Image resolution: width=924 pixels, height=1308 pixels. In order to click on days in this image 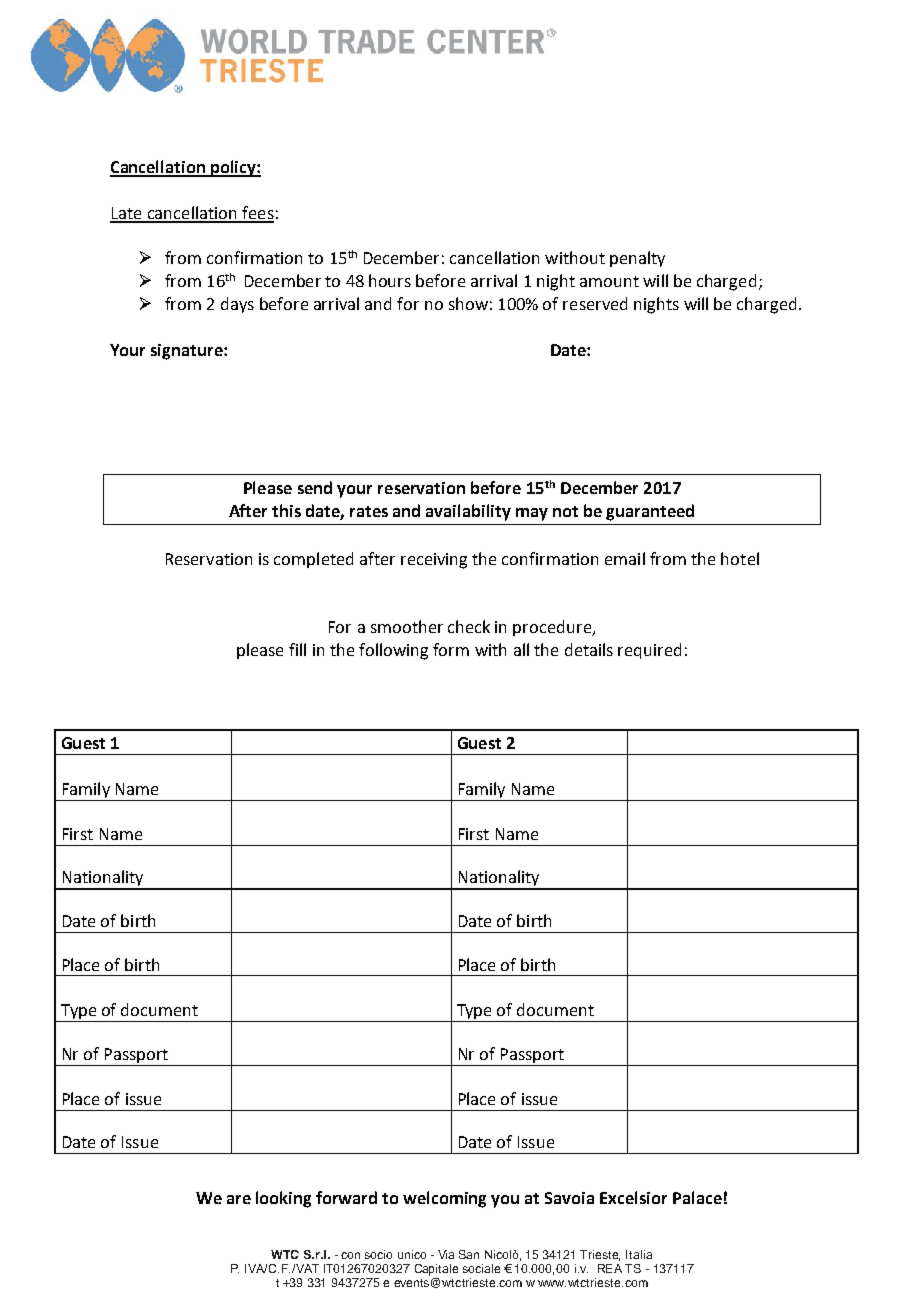, I will do `click(237, 305)`.
